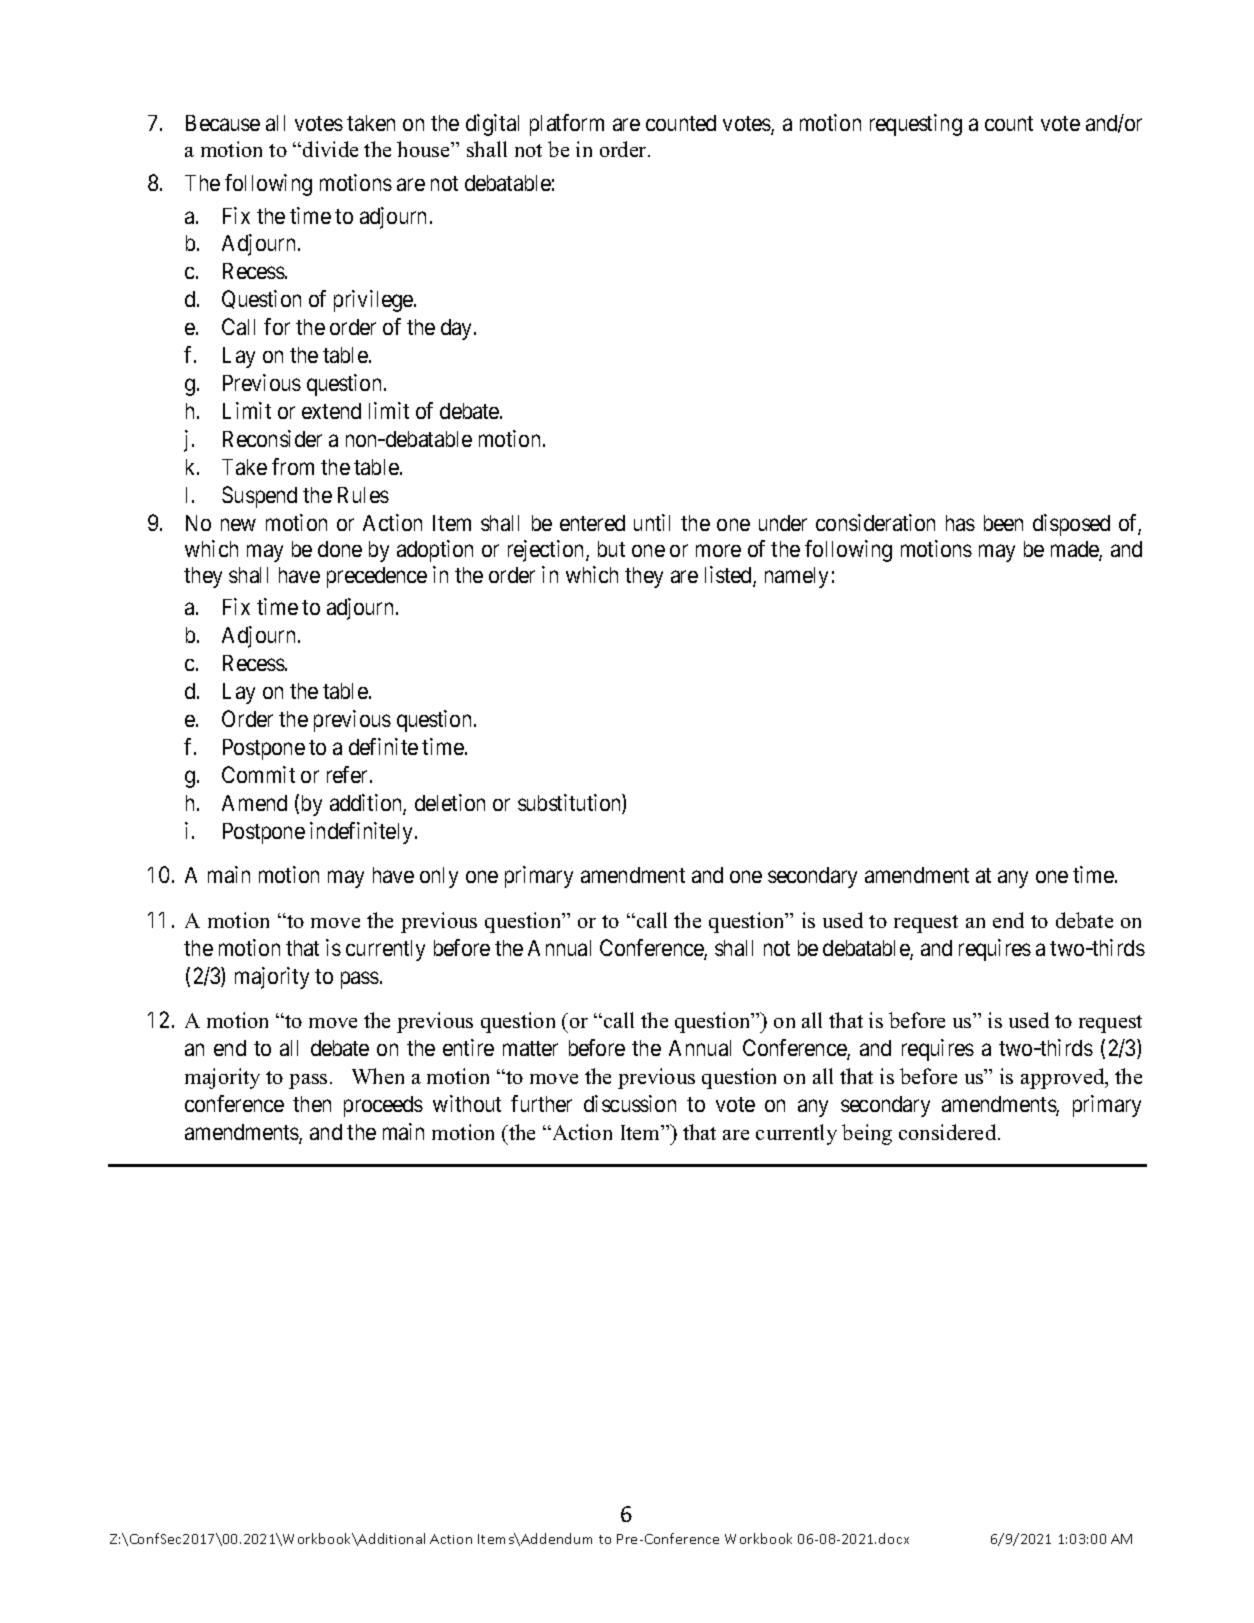  I want to click on digital, so click(492, 125).
